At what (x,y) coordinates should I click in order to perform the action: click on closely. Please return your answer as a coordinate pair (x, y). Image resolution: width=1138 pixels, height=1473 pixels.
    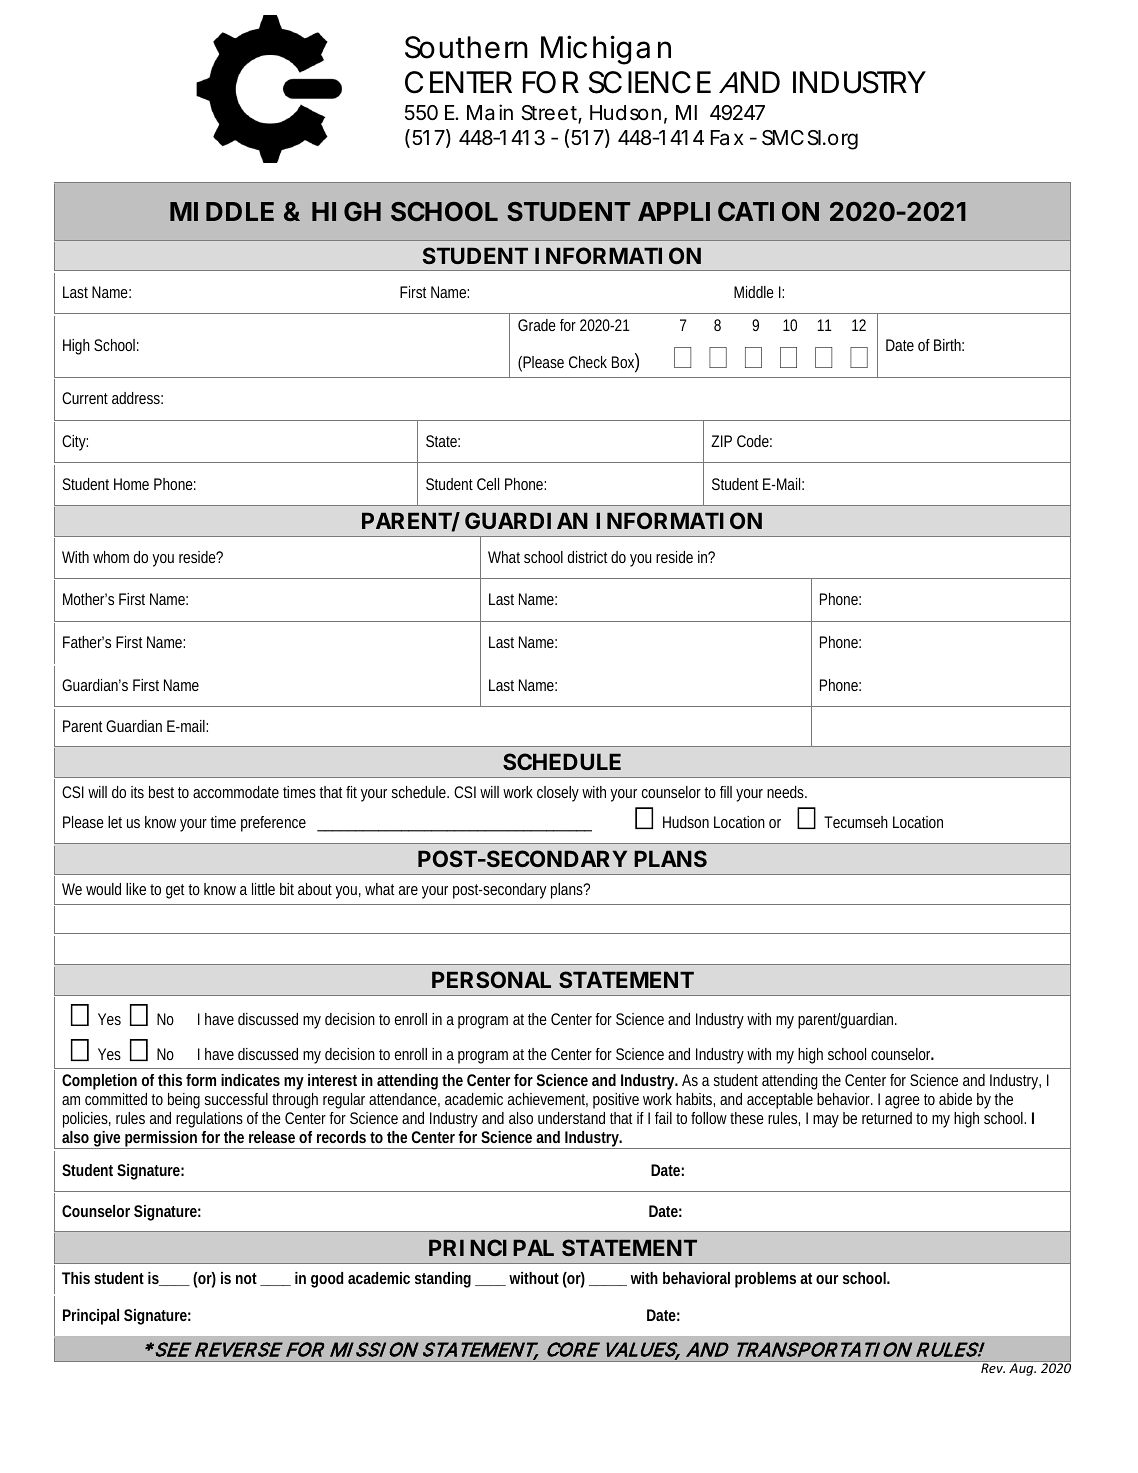
    Looking at the image, I should click on (558, 794).
